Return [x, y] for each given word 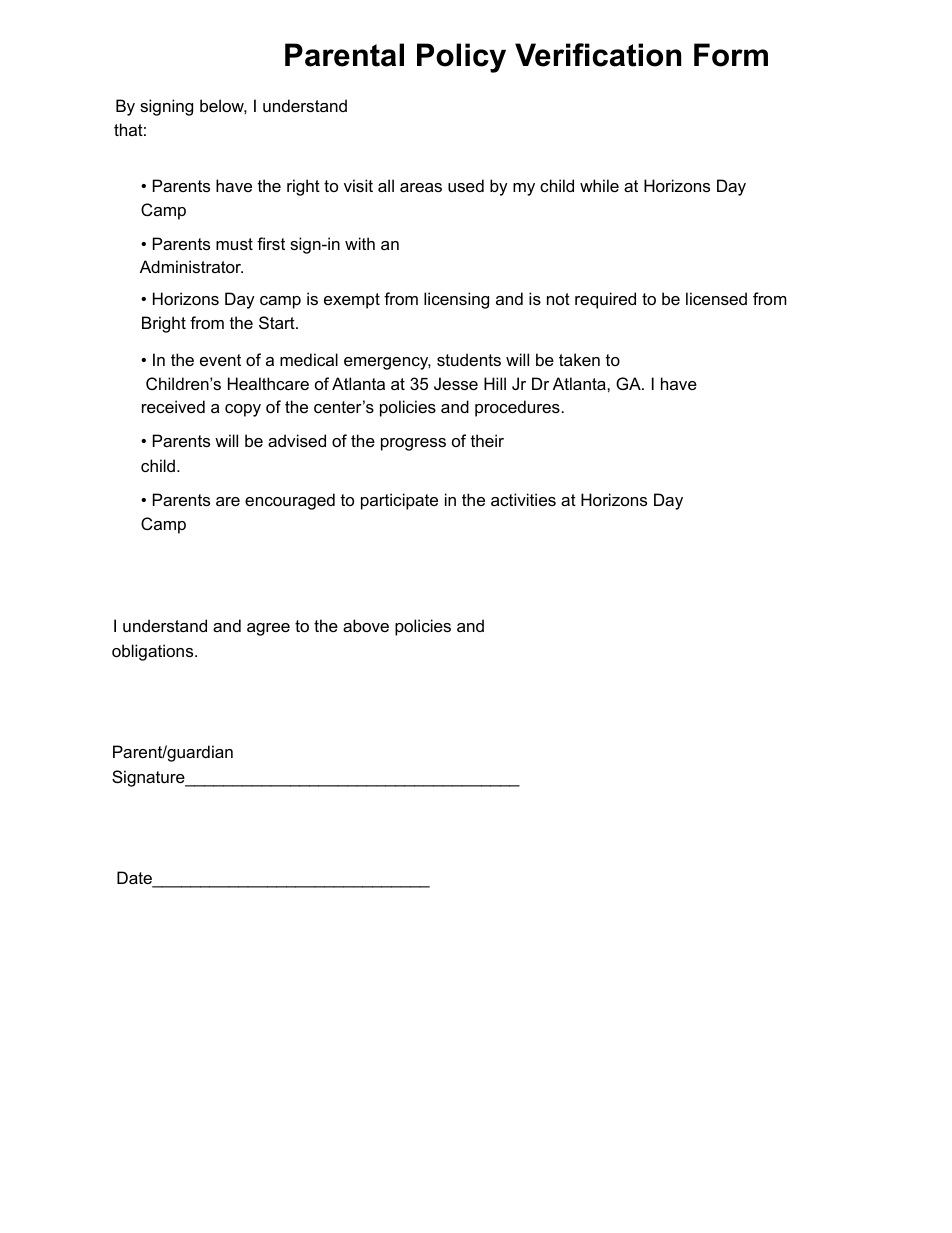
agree [268, 629]
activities [523, 499]
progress [413, 444]
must [234, 244]
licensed [716, 298]
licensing [456, 300]
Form [731, 55]
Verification [598, 55]
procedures [517, 408]
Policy [461, 58]
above [366, 625]
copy [243, 410]
